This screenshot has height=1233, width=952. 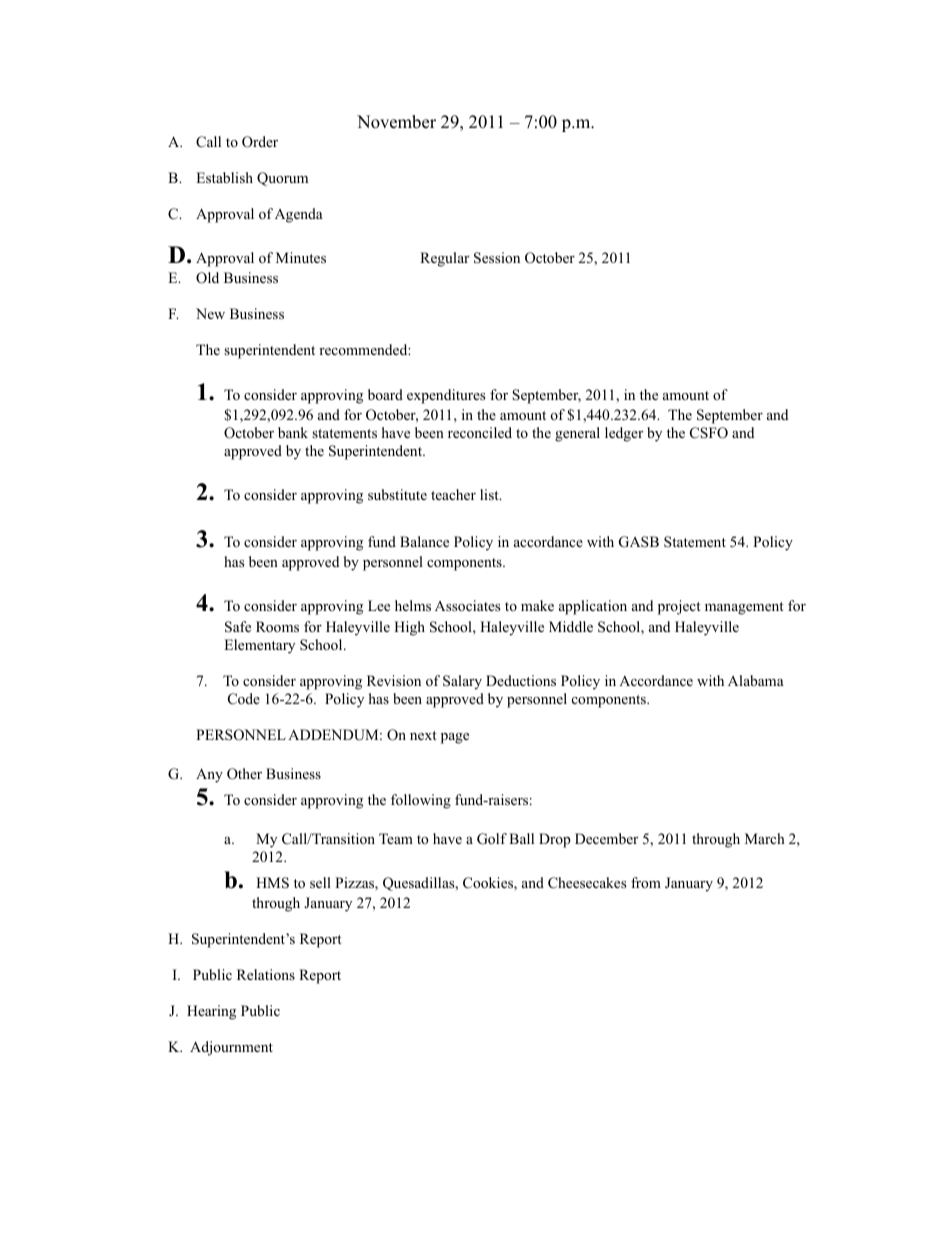 I want to click on Order, so click(x=260, y=142).
